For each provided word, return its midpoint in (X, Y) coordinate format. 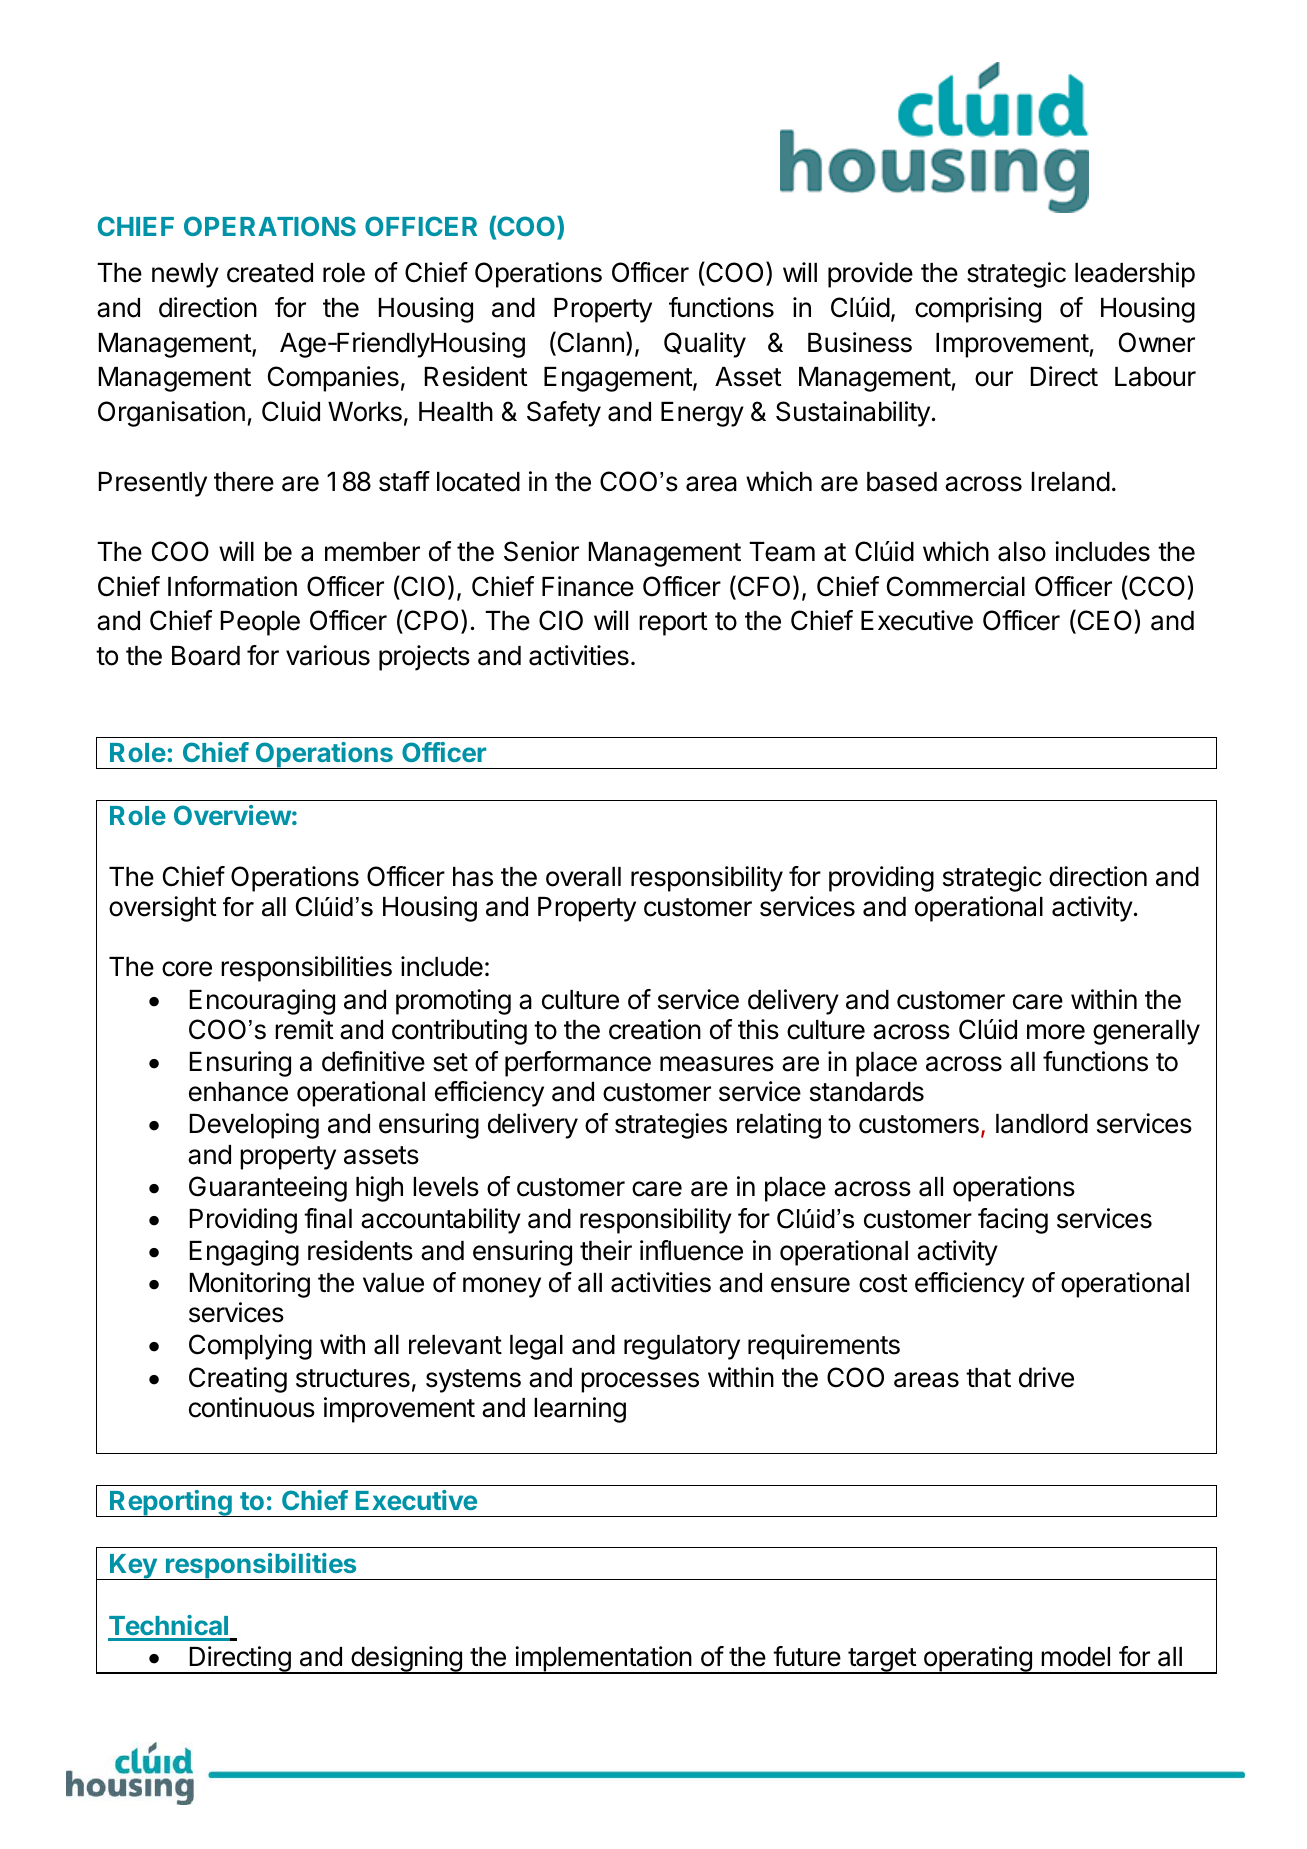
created (270, 273)
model (1075, 1657)
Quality (705, 345)
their (606, 1250)
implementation (603, 1660)
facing (1013, 1221)
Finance (588, 586)
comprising (978, 310)
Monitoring (250, 1285)
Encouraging (262, 1002)
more (1056, 1032)
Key (133, 1567)
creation (655, 1029)
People (260, 623)
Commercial (956, 586)
